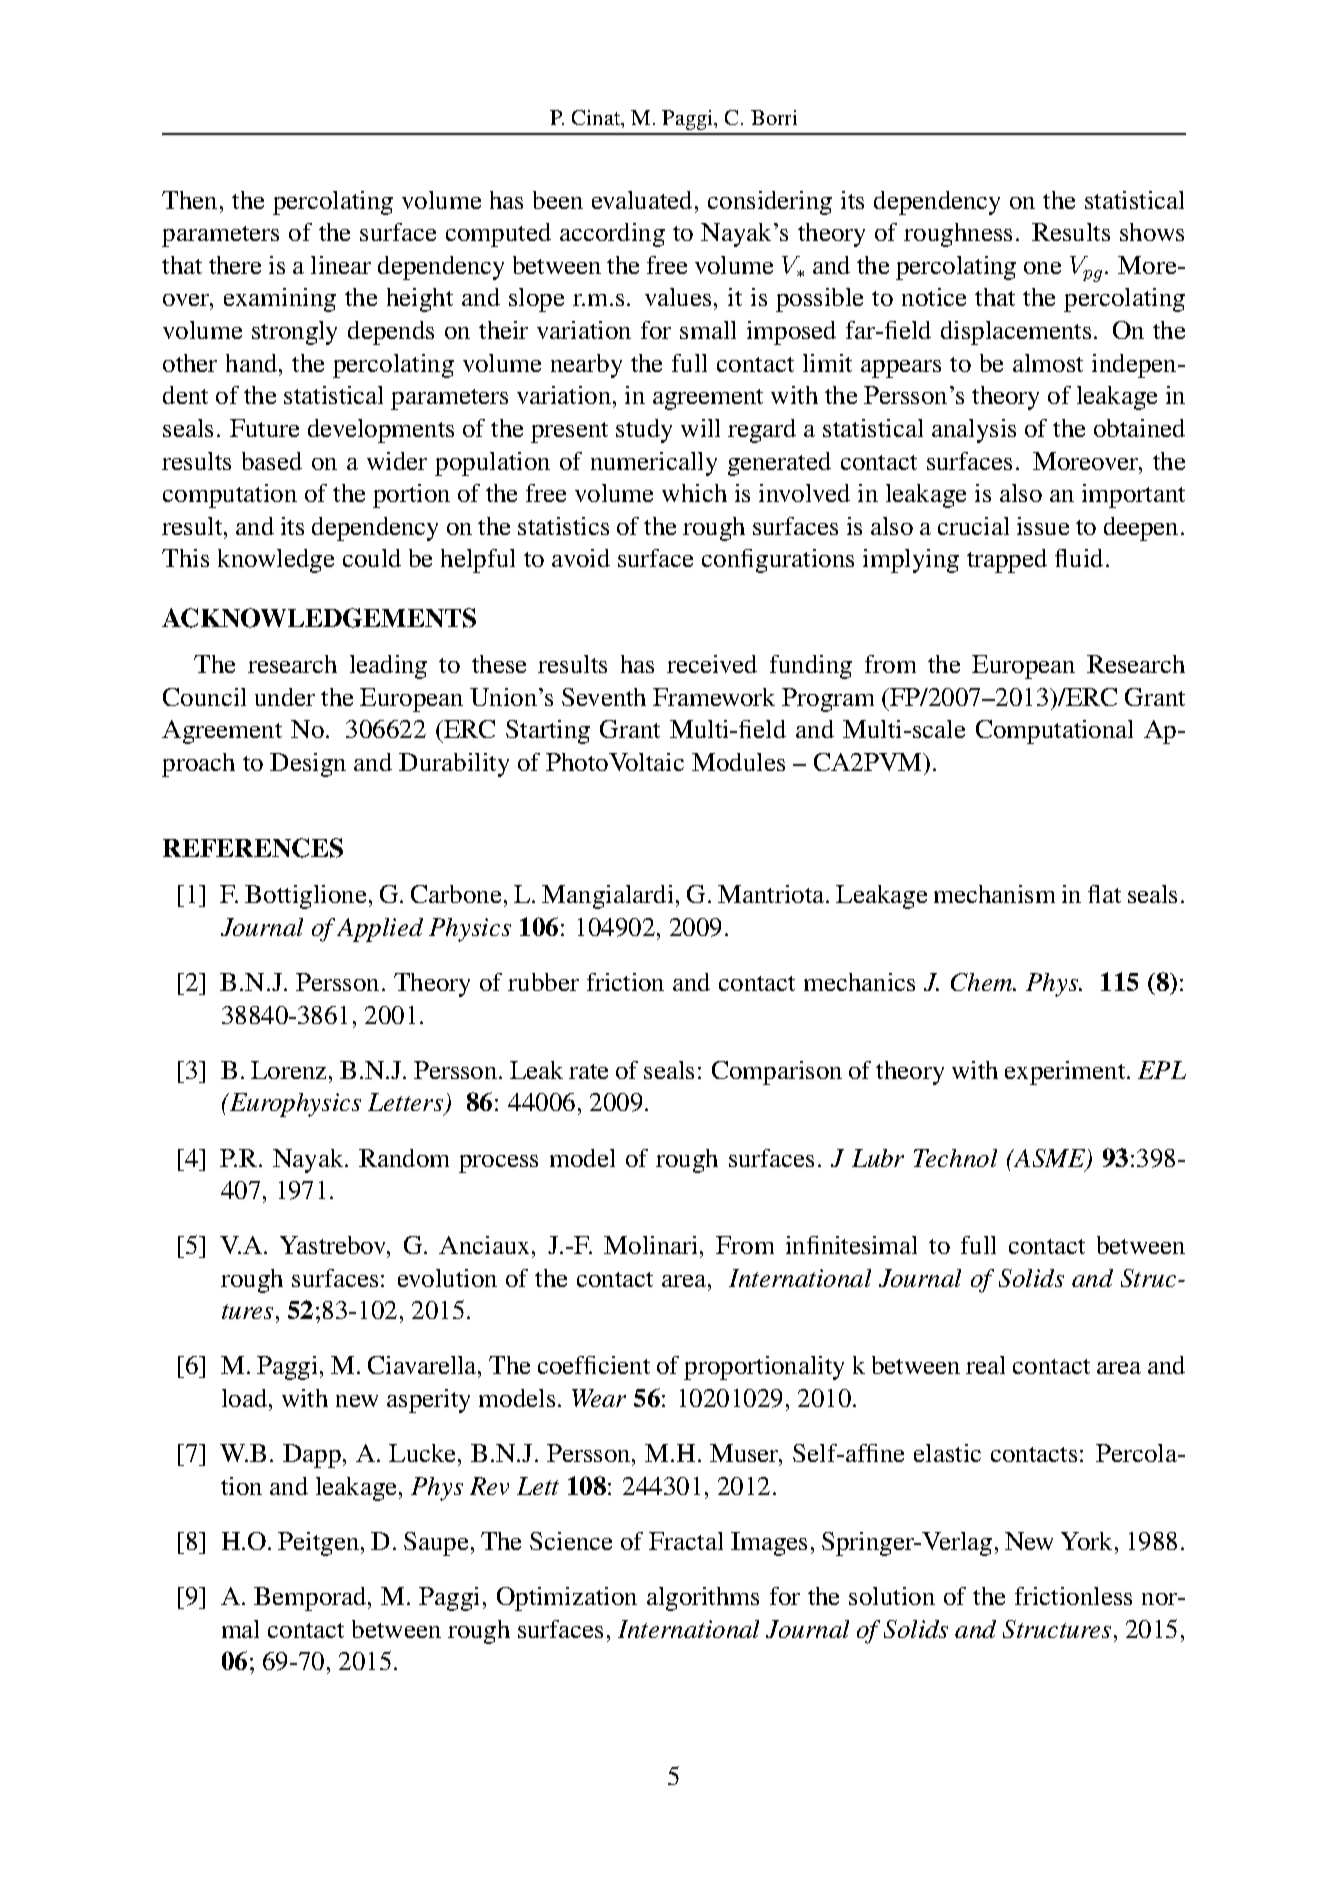  What do you see at coordinates (1086, 1541) in the screenshot?
I see `York` at bounding box center [1086, 1541].
